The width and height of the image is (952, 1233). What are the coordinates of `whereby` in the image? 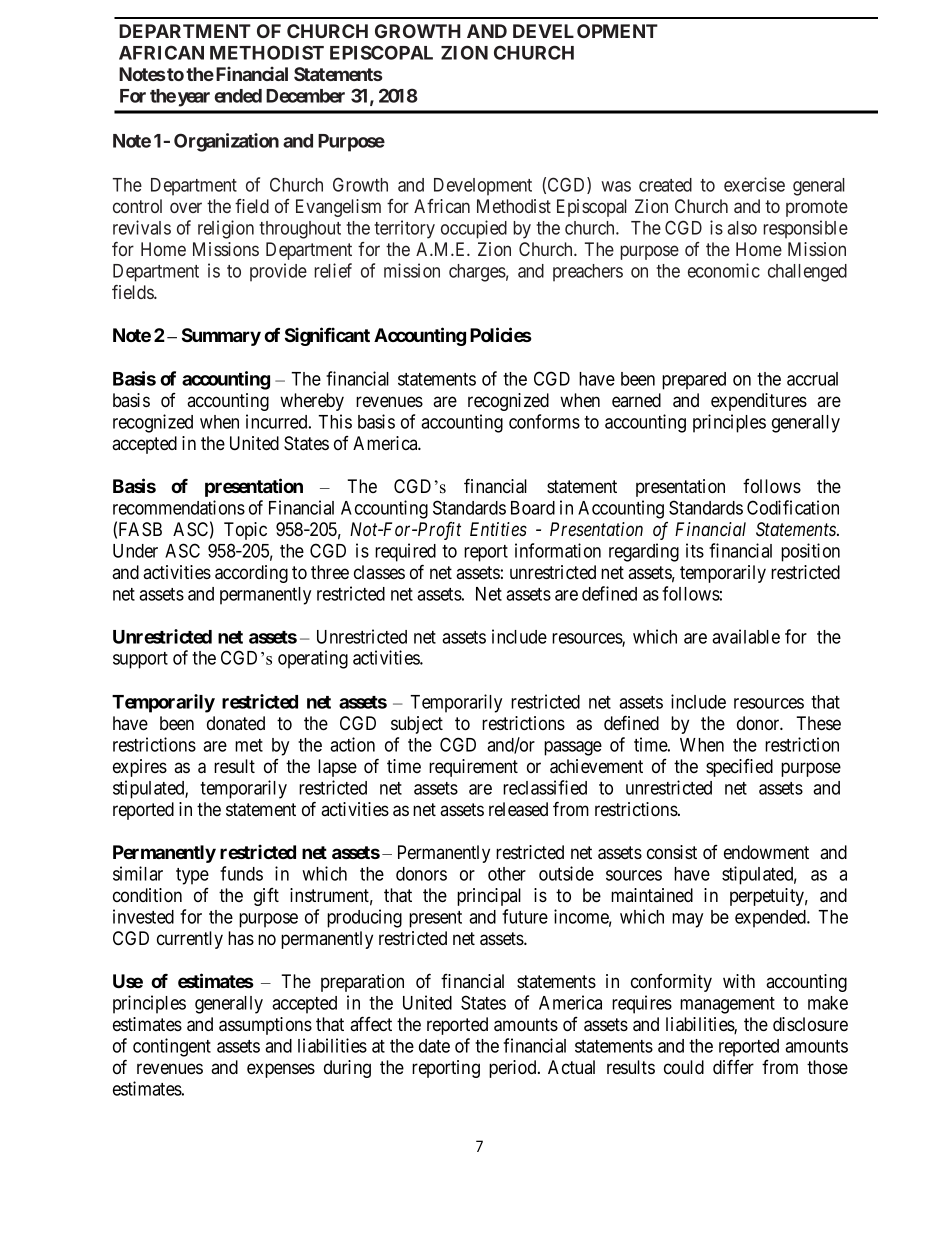 It's located at (312, 402).
